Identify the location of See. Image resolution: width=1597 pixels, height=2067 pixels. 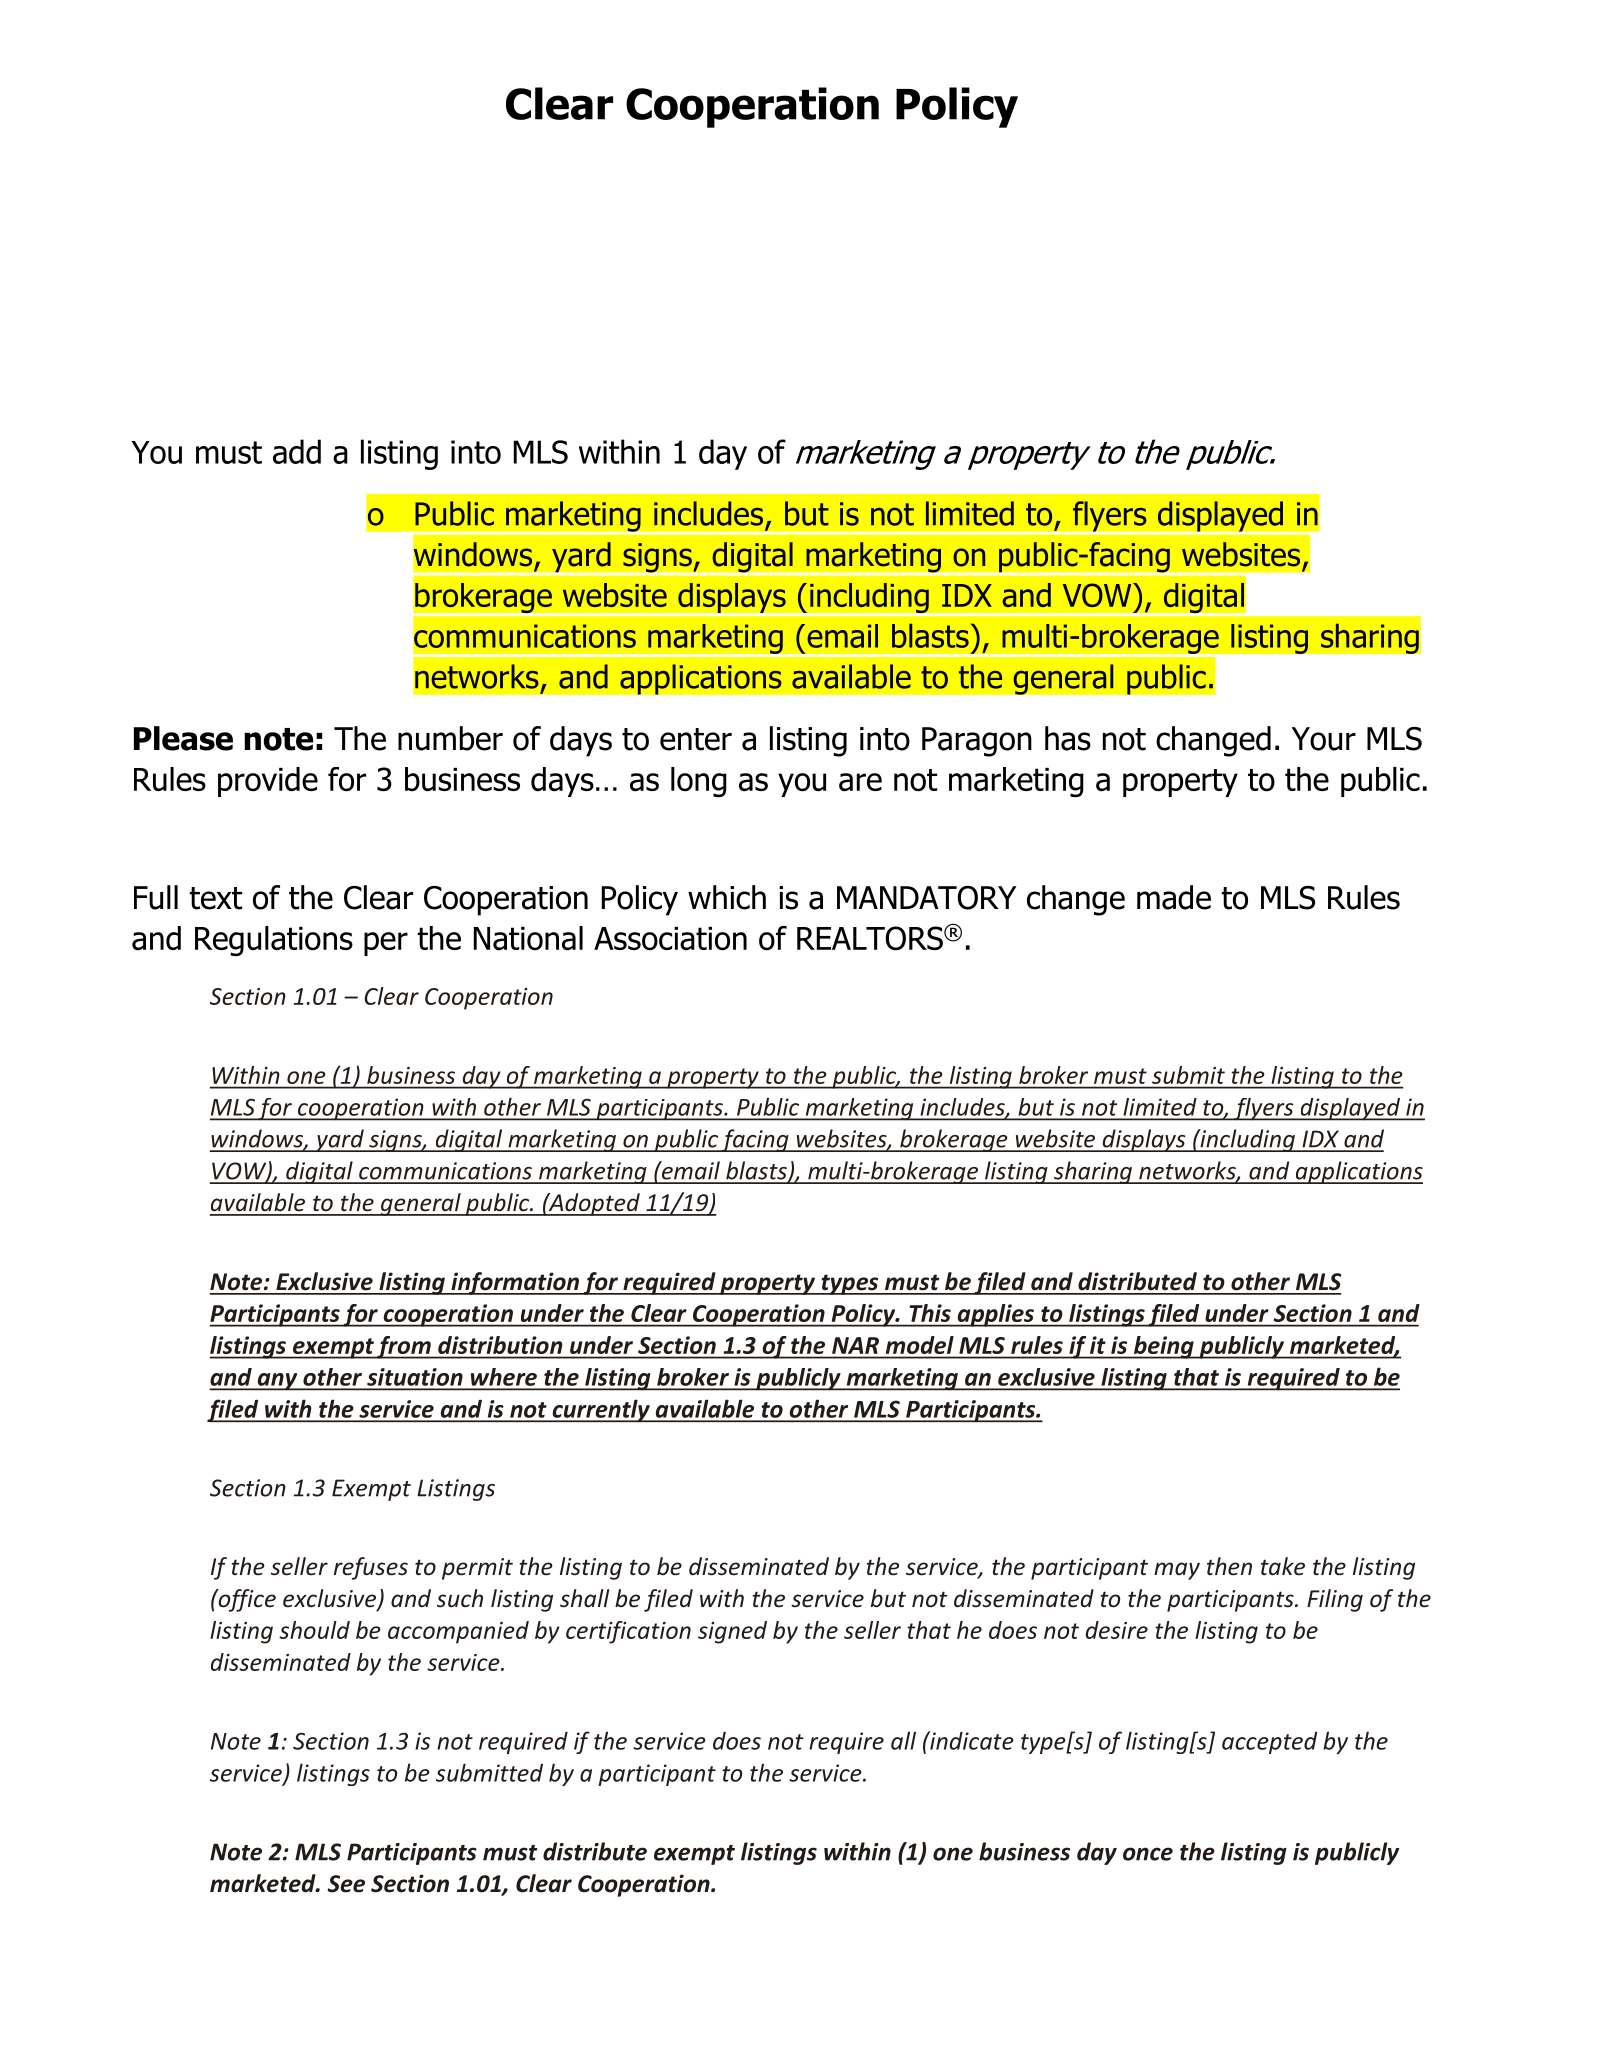
(346, 1884).
